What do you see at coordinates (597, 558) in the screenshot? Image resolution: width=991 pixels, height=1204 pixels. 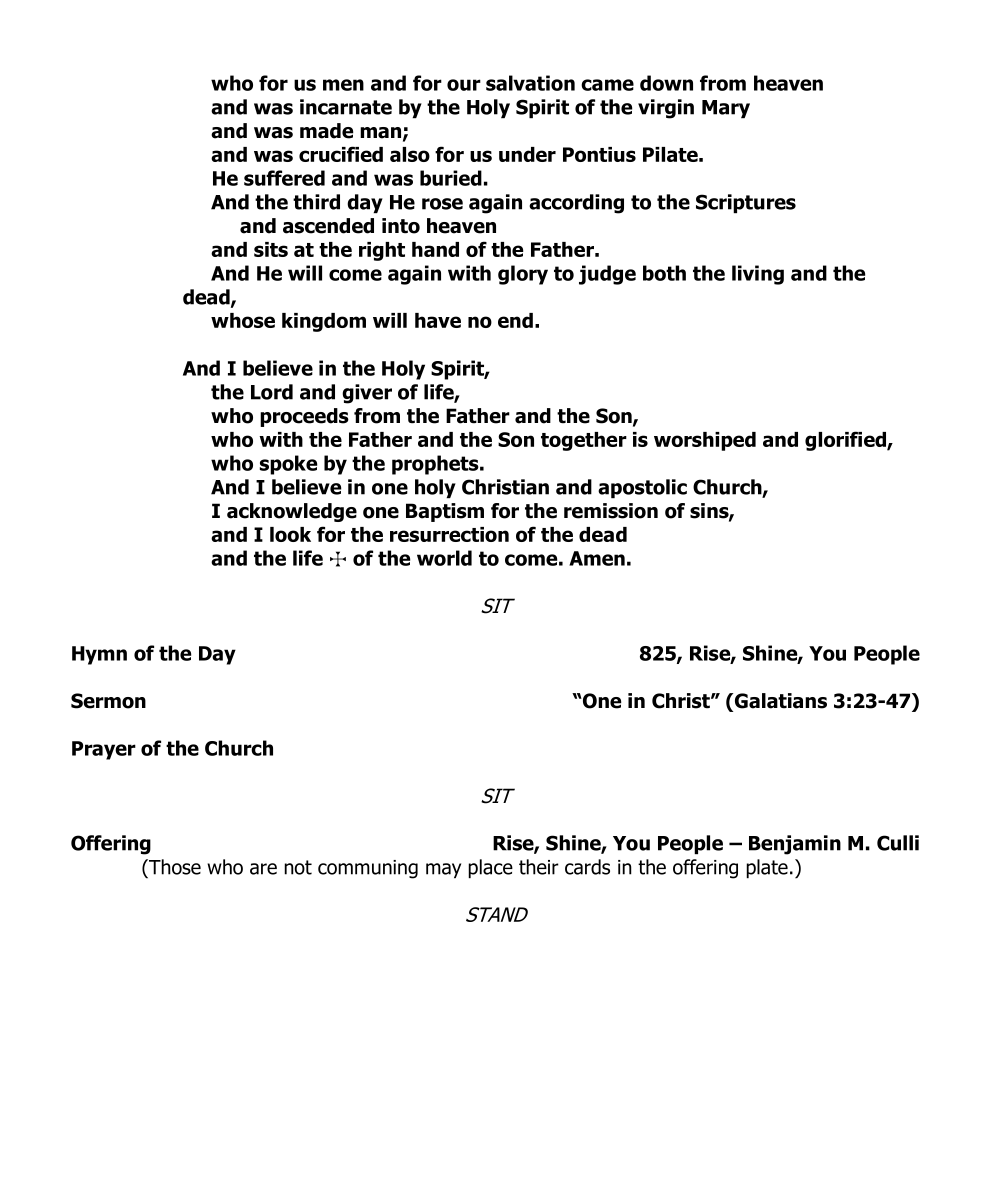 I see `Amen` at bounding box center [597, 558].
